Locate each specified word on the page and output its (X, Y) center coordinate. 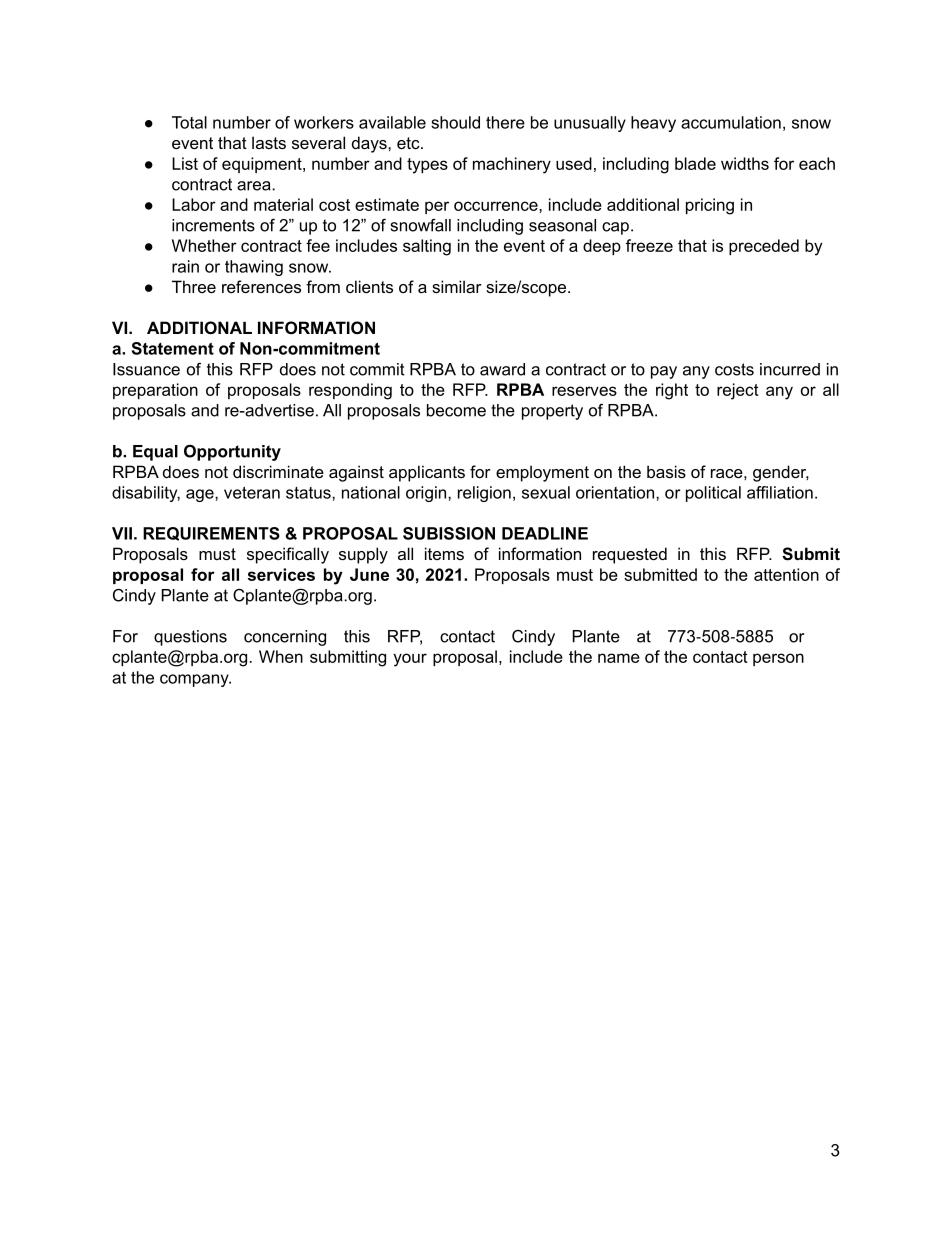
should (455, 122)
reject (738, 391)
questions (190, 638)
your (410, 660)
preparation (155, 391)
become (456, 410)
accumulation (731, 122)
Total (189, 122)
